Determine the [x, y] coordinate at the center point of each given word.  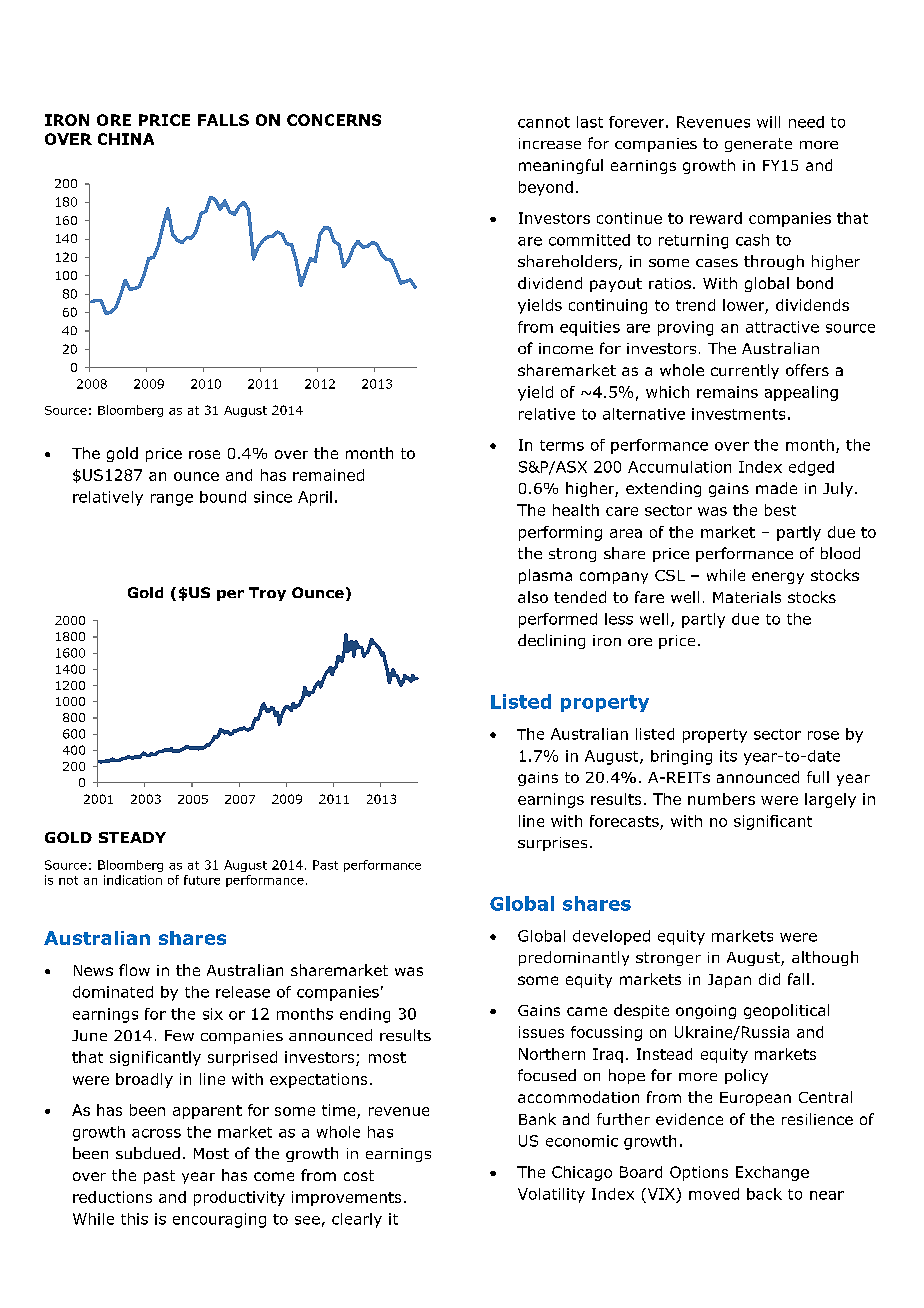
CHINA [126, 139]
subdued [148, 1153]
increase [550, 143]
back [764, 1194]
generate [758, 145]
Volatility [551, 1195]
